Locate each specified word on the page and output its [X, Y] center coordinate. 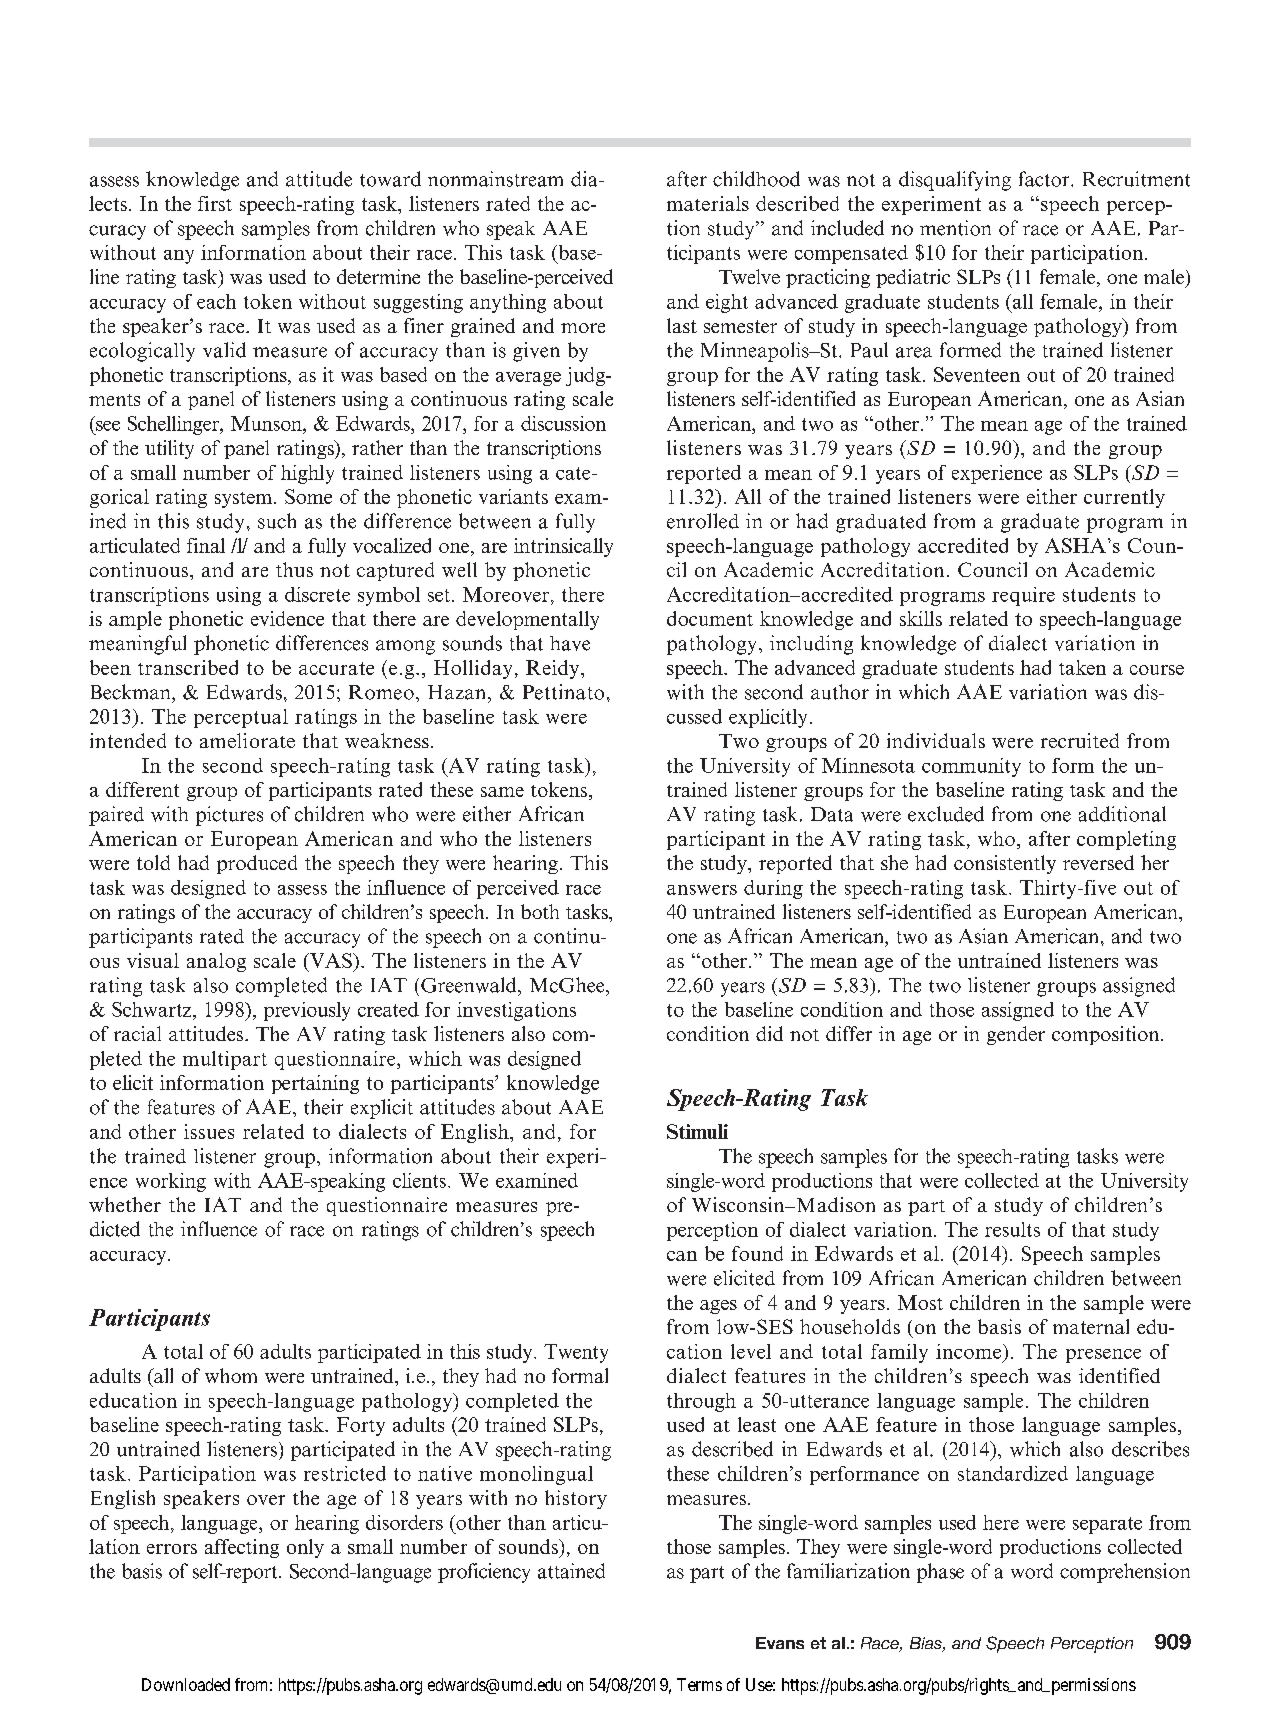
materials [708, 203]
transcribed [188, 667]
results [1012, 1229]
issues [209, 1131]
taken [1082, 667]
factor [1045, 179]
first [215, 203]
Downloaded [186, 1684]
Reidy [554, 669]
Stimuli [697, 1131]
